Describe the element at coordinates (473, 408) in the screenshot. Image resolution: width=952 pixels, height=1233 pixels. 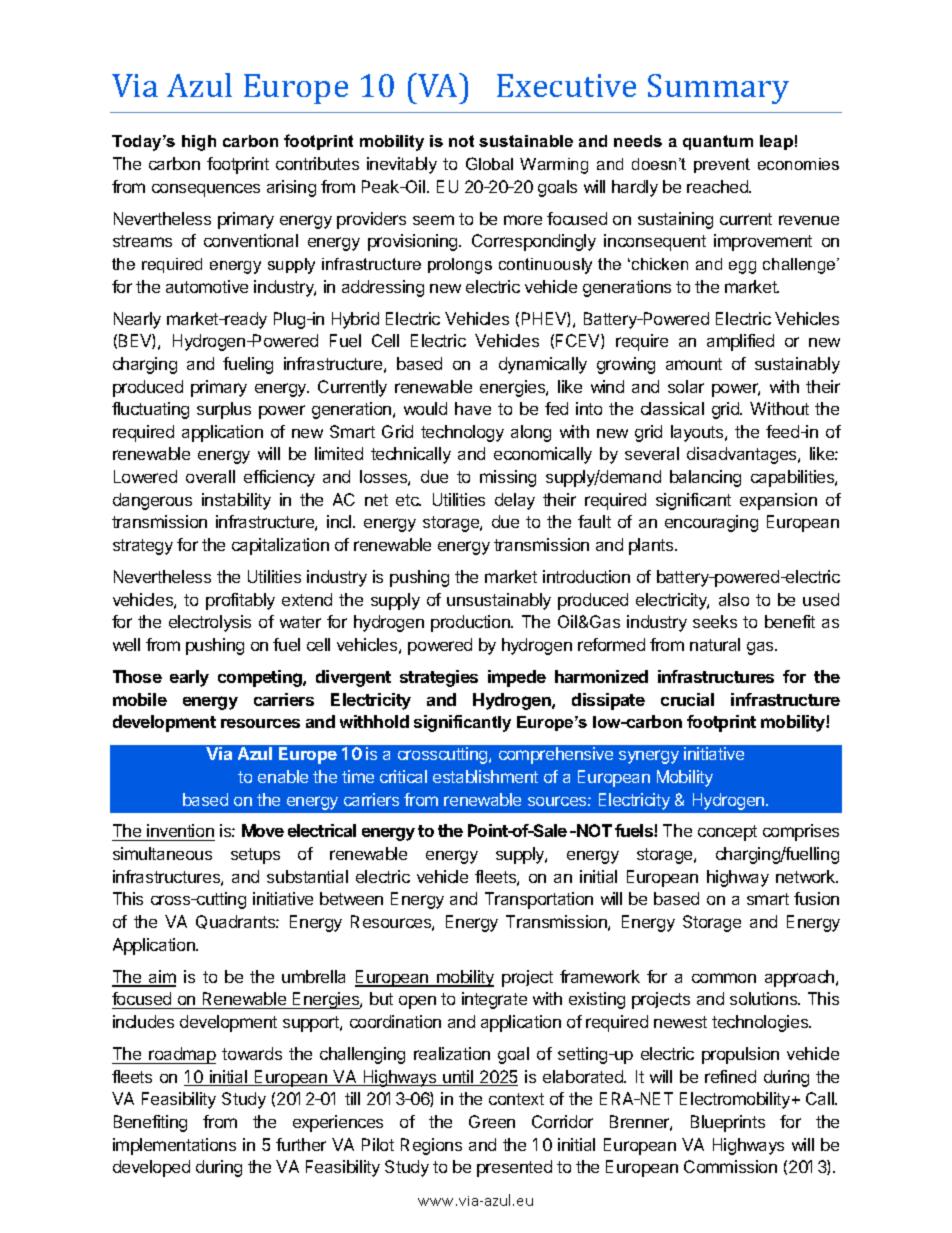
I see `have` at that location.
